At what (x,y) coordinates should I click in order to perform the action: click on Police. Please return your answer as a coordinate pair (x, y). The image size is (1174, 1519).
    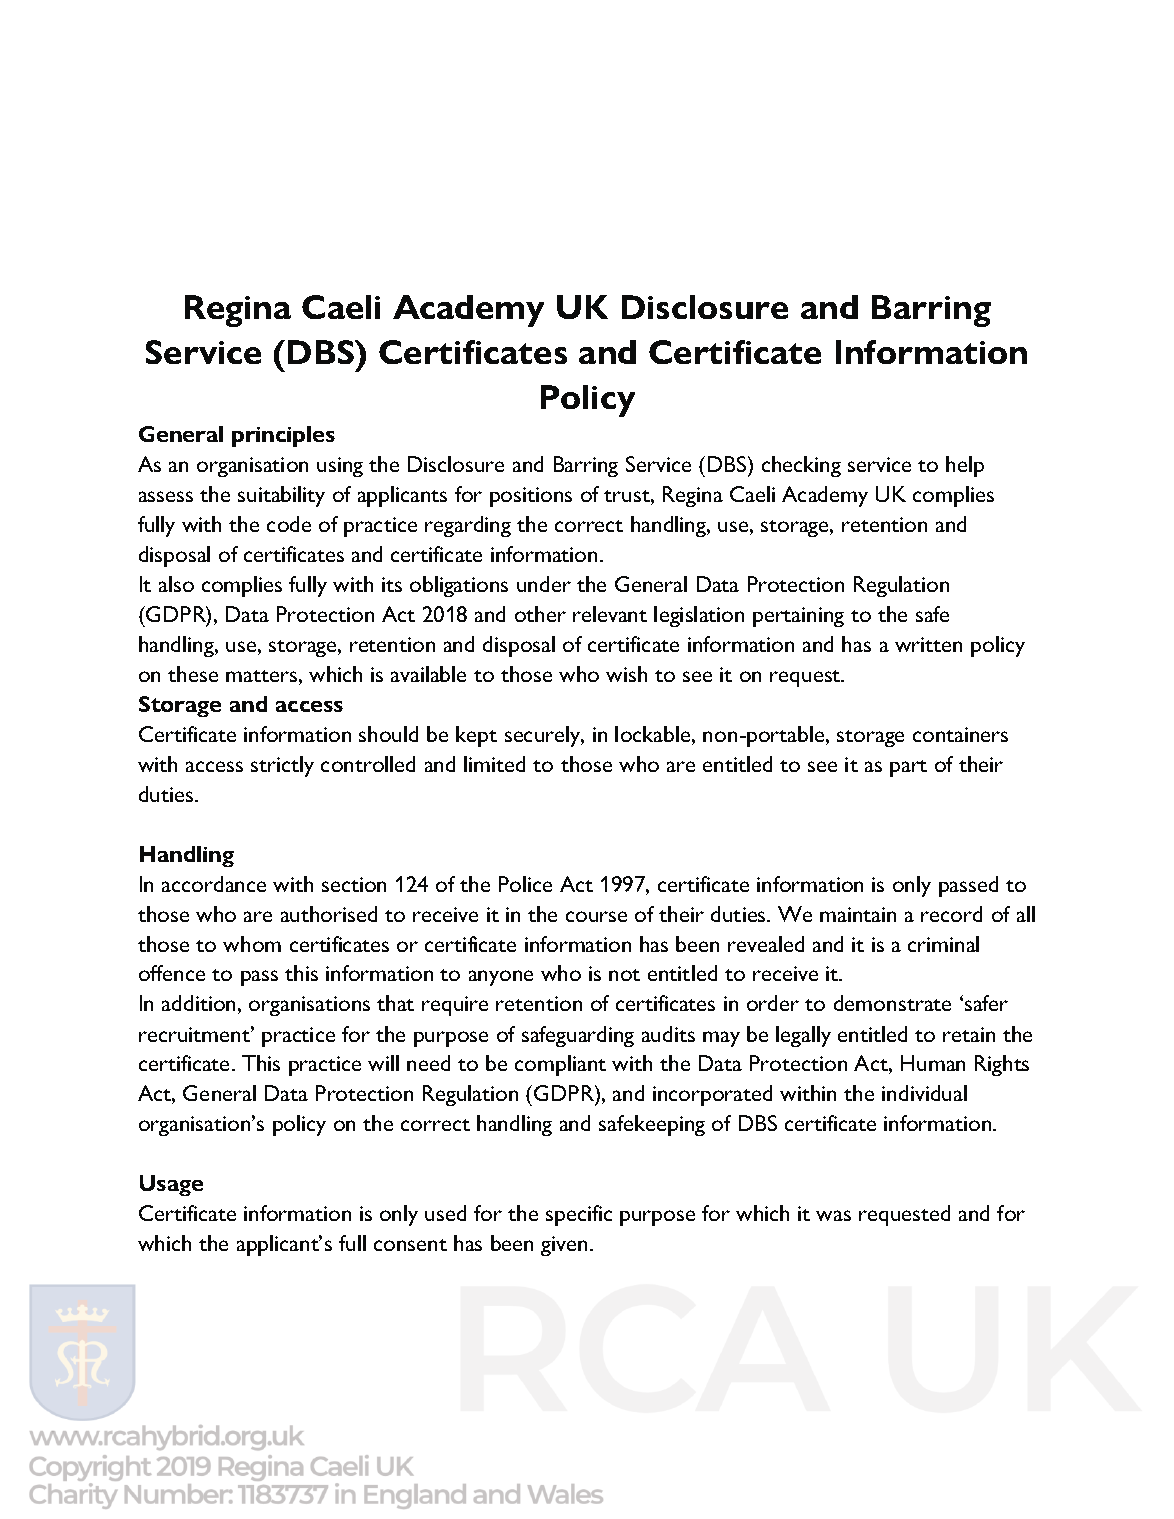
    Looking at the image, I should click on (525, 884).
